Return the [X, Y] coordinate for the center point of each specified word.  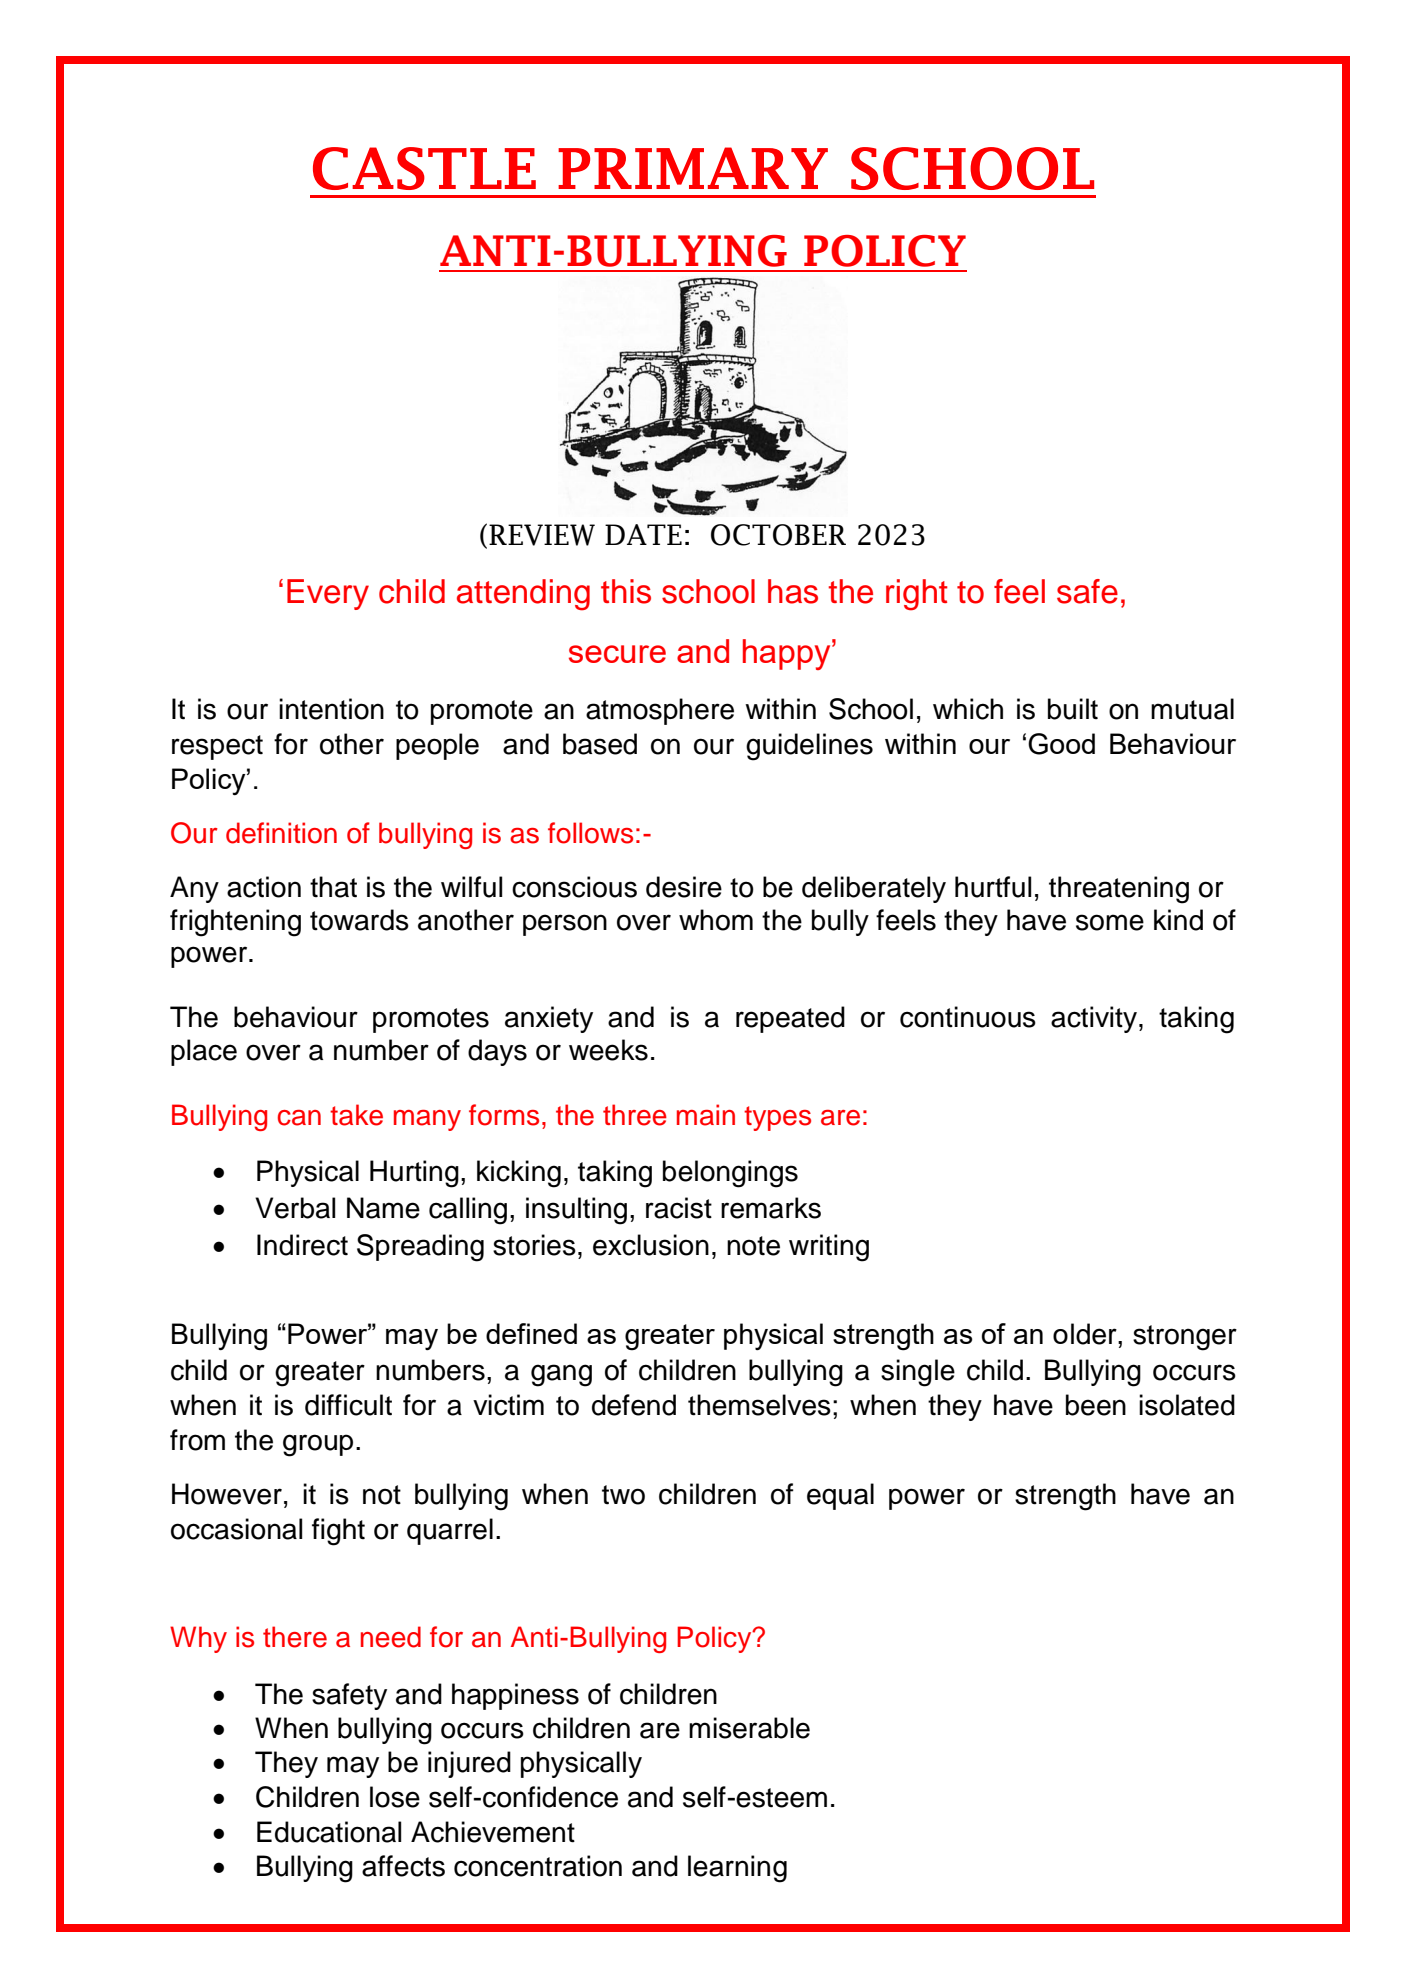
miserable [749, 1728]
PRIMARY [693, 168]
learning [737, 1869]
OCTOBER [778, 535]
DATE [643, 534]
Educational [329, 1832]
